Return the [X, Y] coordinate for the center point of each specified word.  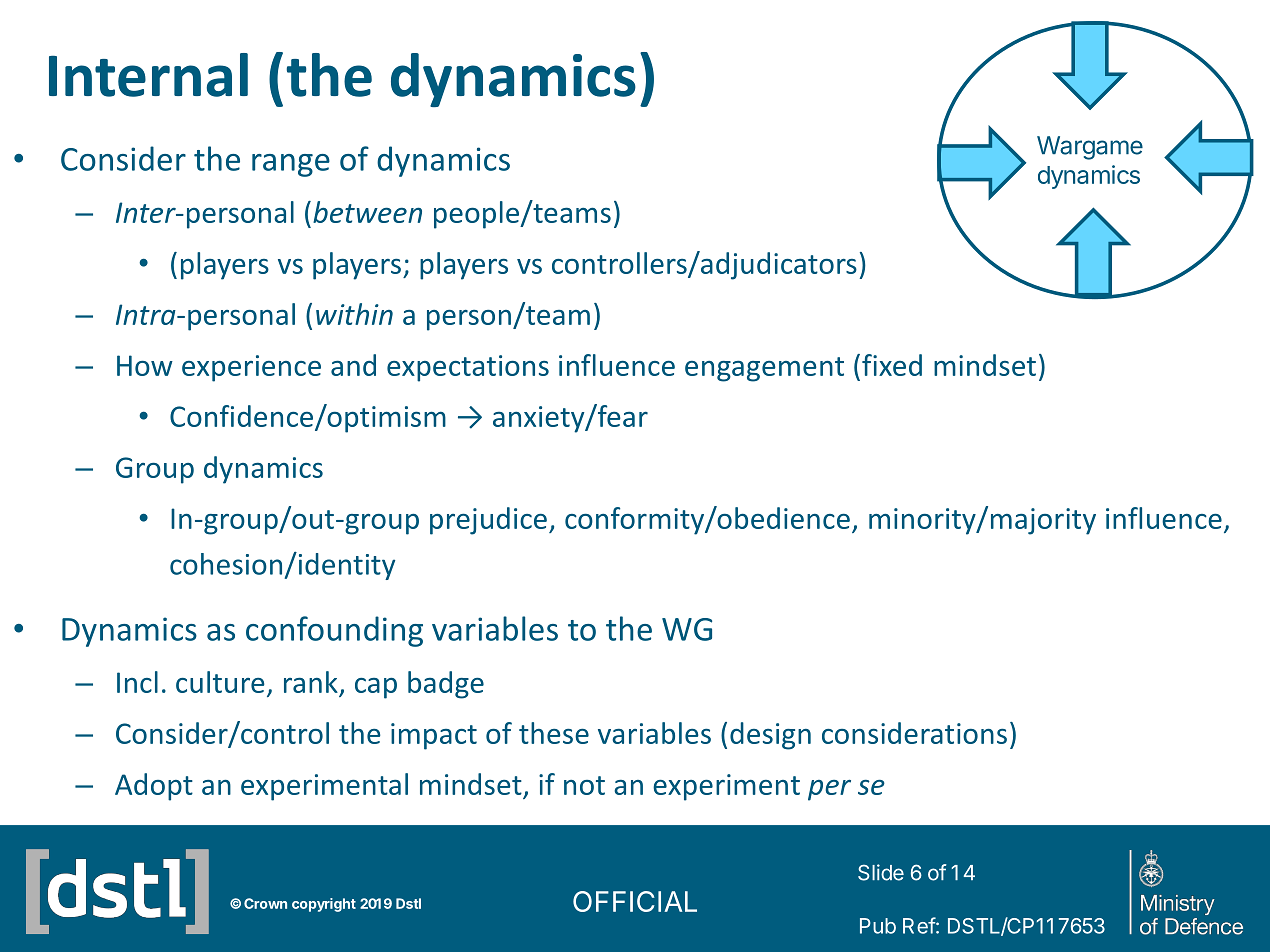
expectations [468, 368]
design [770, 736]
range [291, 165]
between [367, 212]
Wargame [1090, 148]
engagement [764, 369]
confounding [334, 631]
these [554, 733]
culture [220, 682]
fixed [892, 365]
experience [251, 368]
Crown [265, 903]
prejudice [488, 521]
